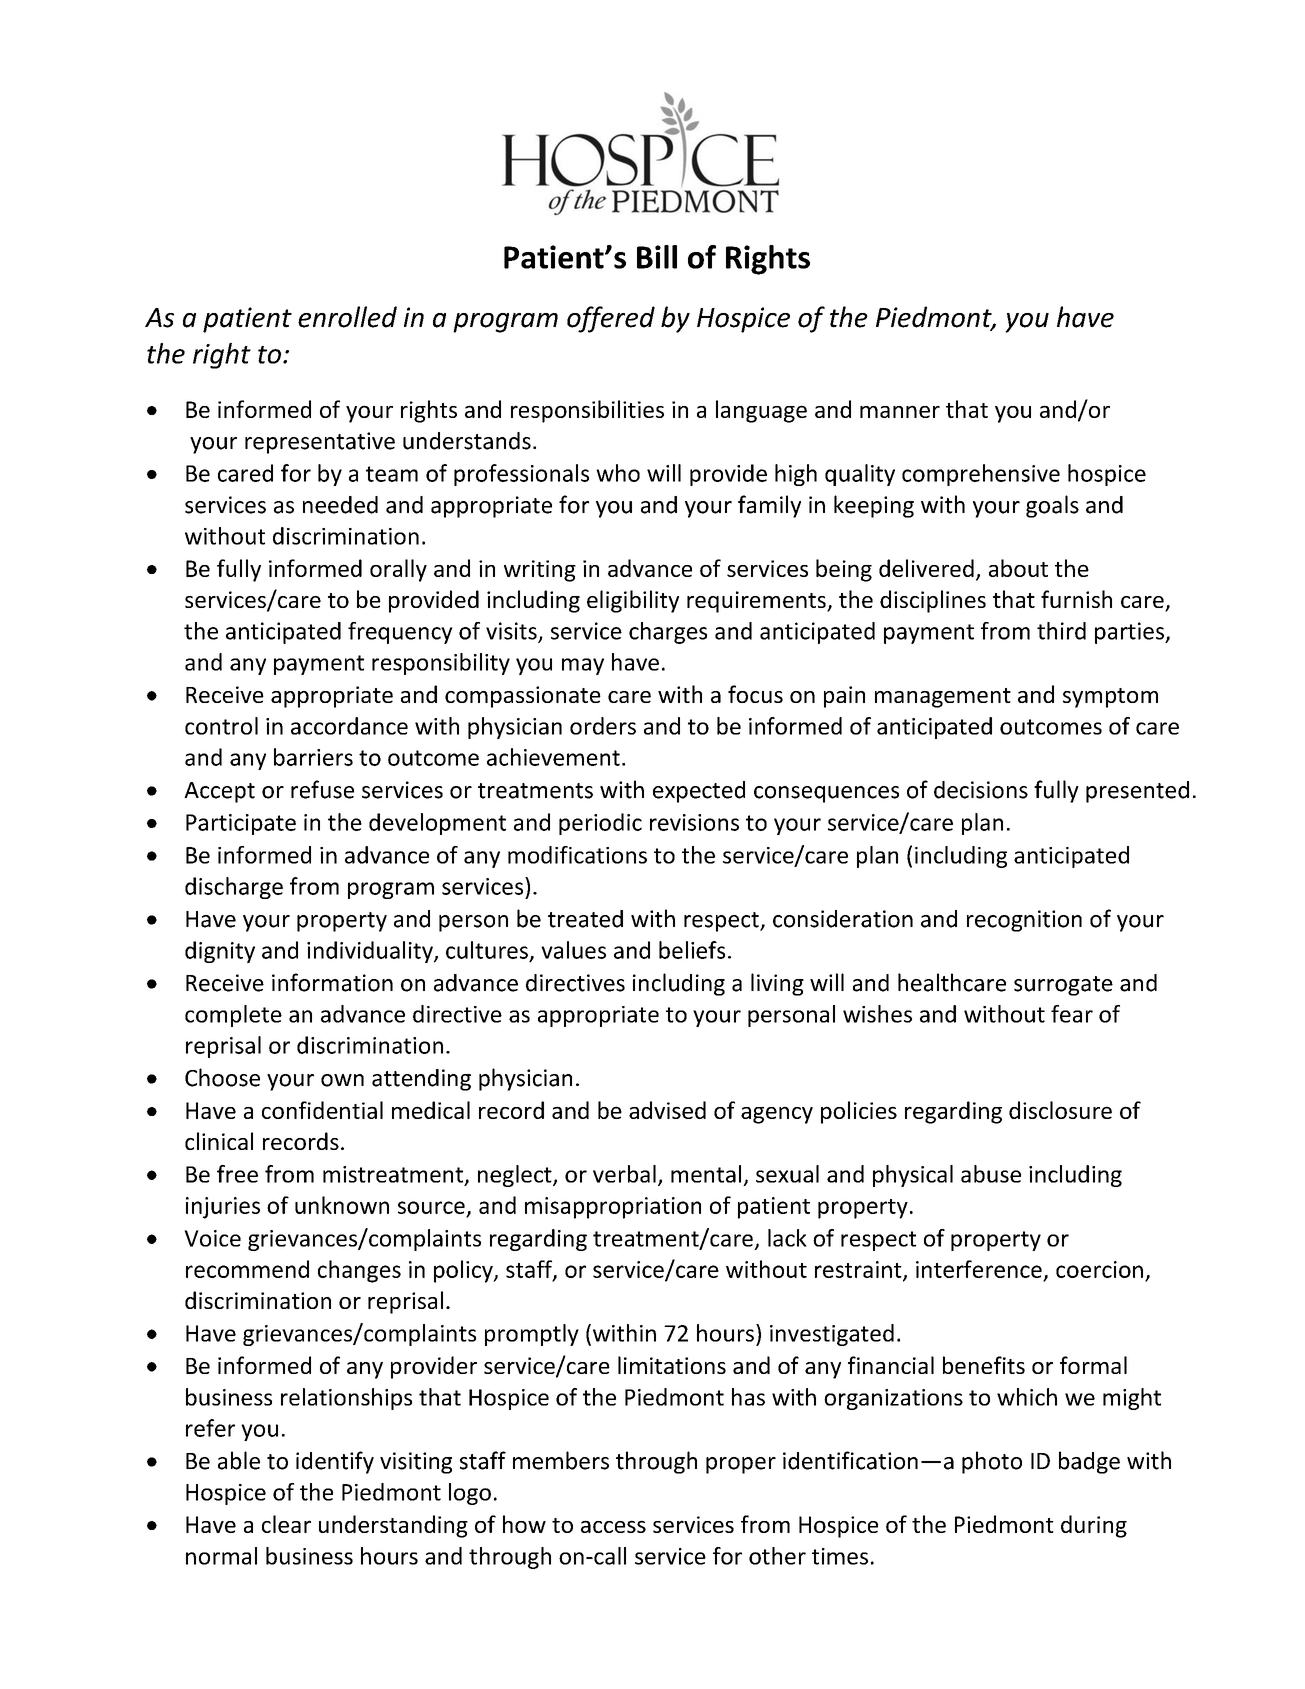 Image resolution: width=1305 pixels, height=1689 pixels. Describe the element at coordinates (371, 952) in the screenshot. I see `individuality` at that location.
